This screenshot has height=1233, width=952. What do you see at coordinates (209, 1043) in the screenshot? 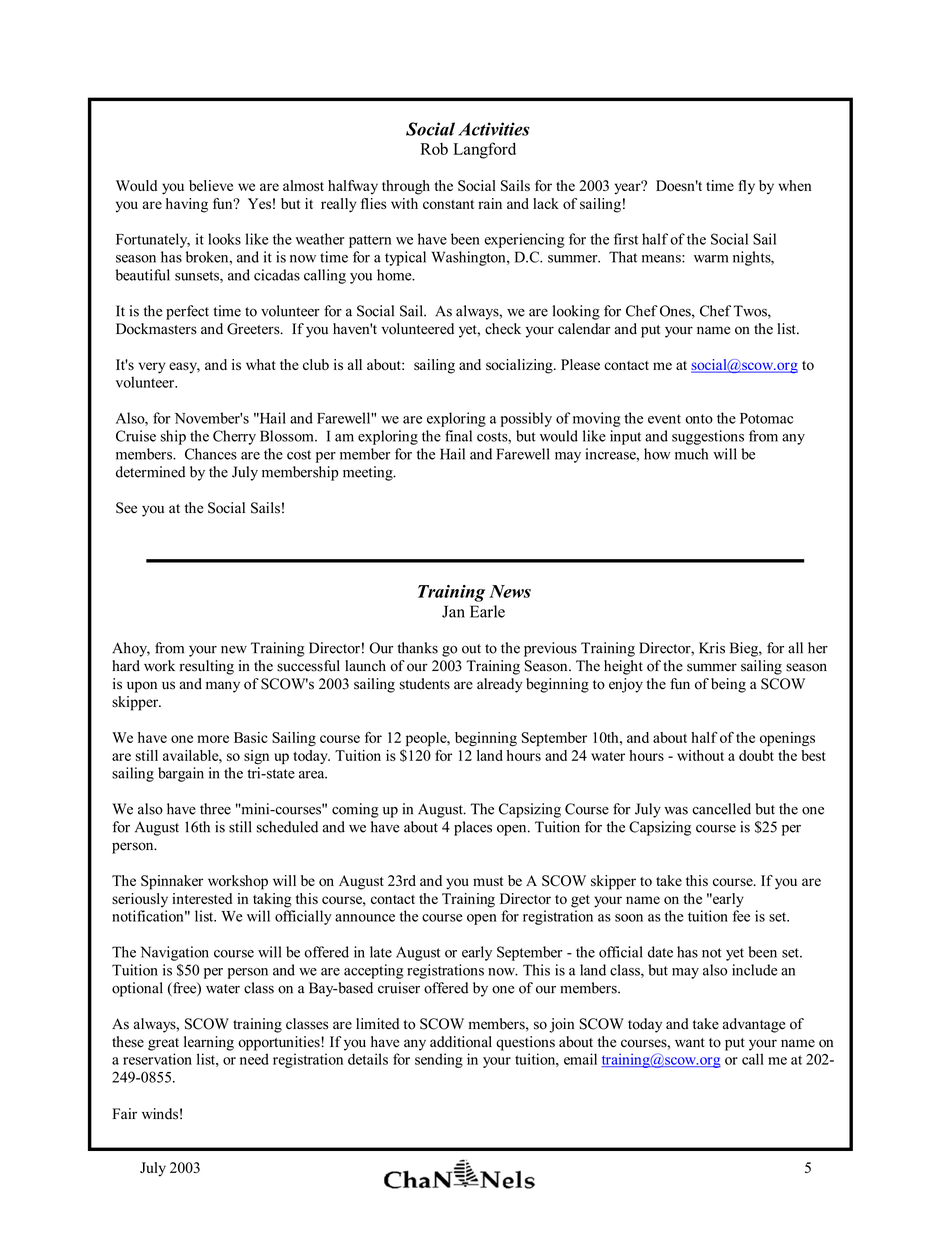
I see `learning` at bounding box center [209, 1043].
